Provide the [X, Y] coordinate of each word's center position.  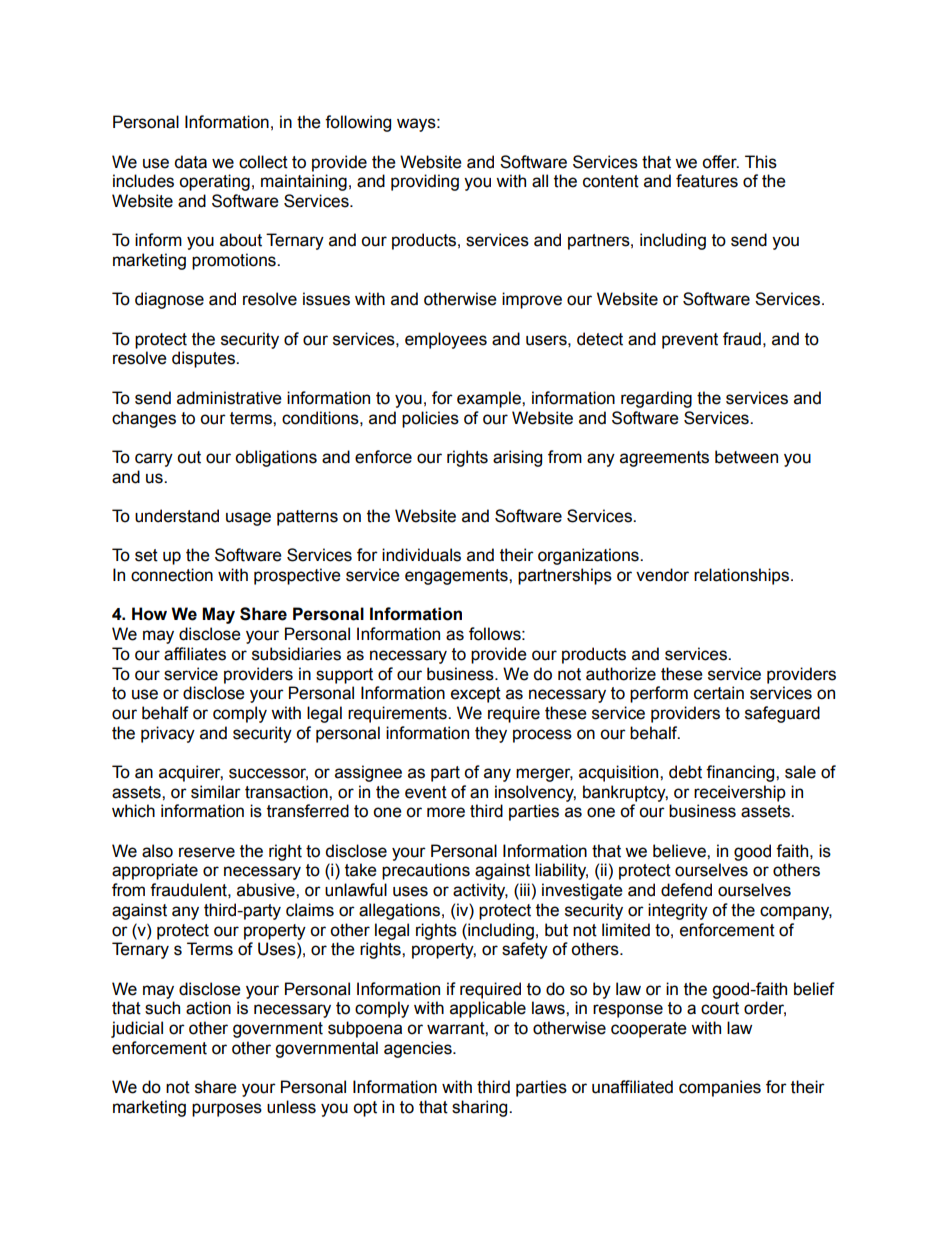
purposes [227, 1110]
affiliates [195, 654]
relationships [741, 576]
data [190, 162]
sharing [481, 1108]
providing [425, 182]
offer [720, 162]
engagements [457, 577]
